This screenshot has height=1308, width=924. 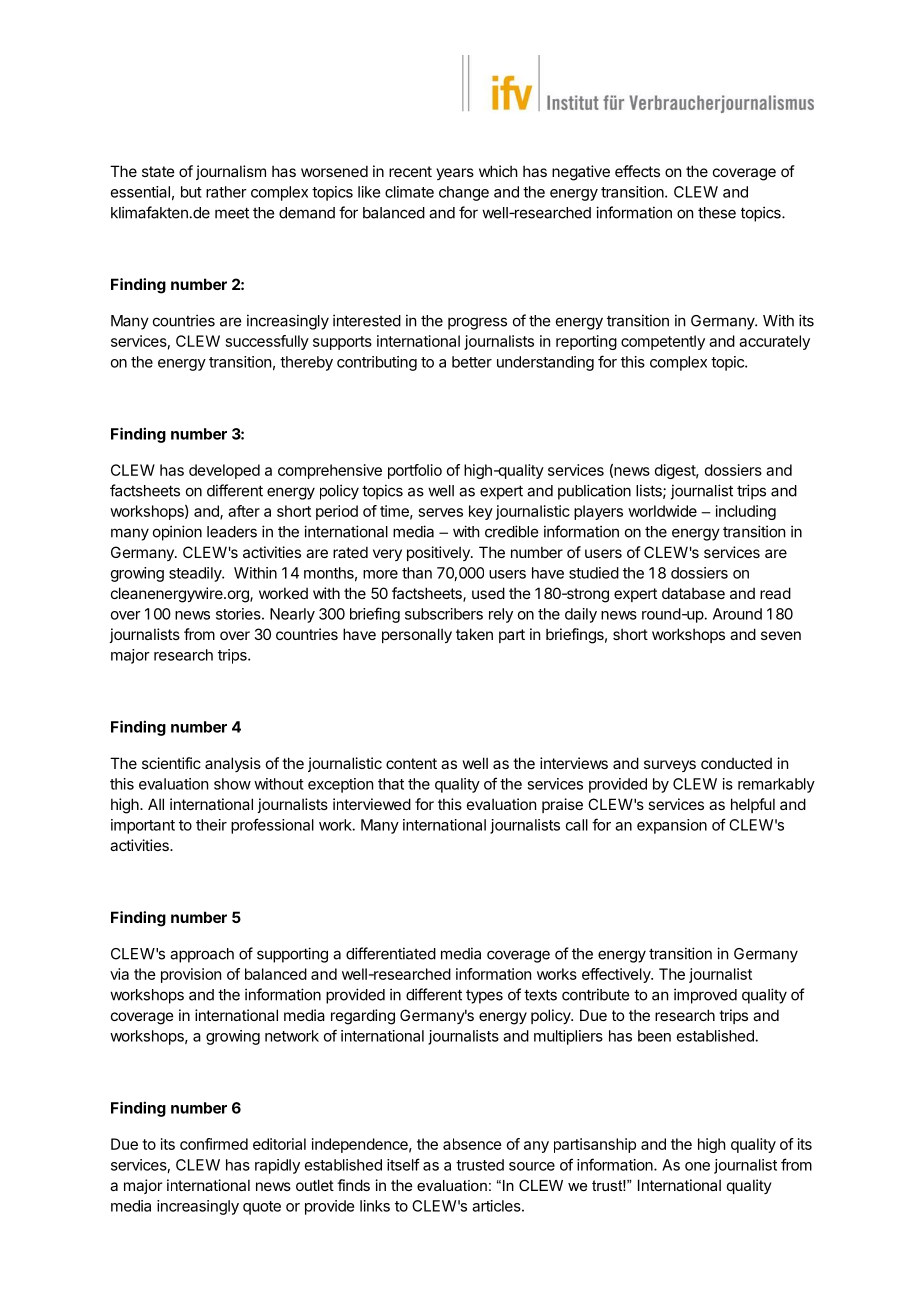 I want to click on worldwide, so click(x=662, y=511).
